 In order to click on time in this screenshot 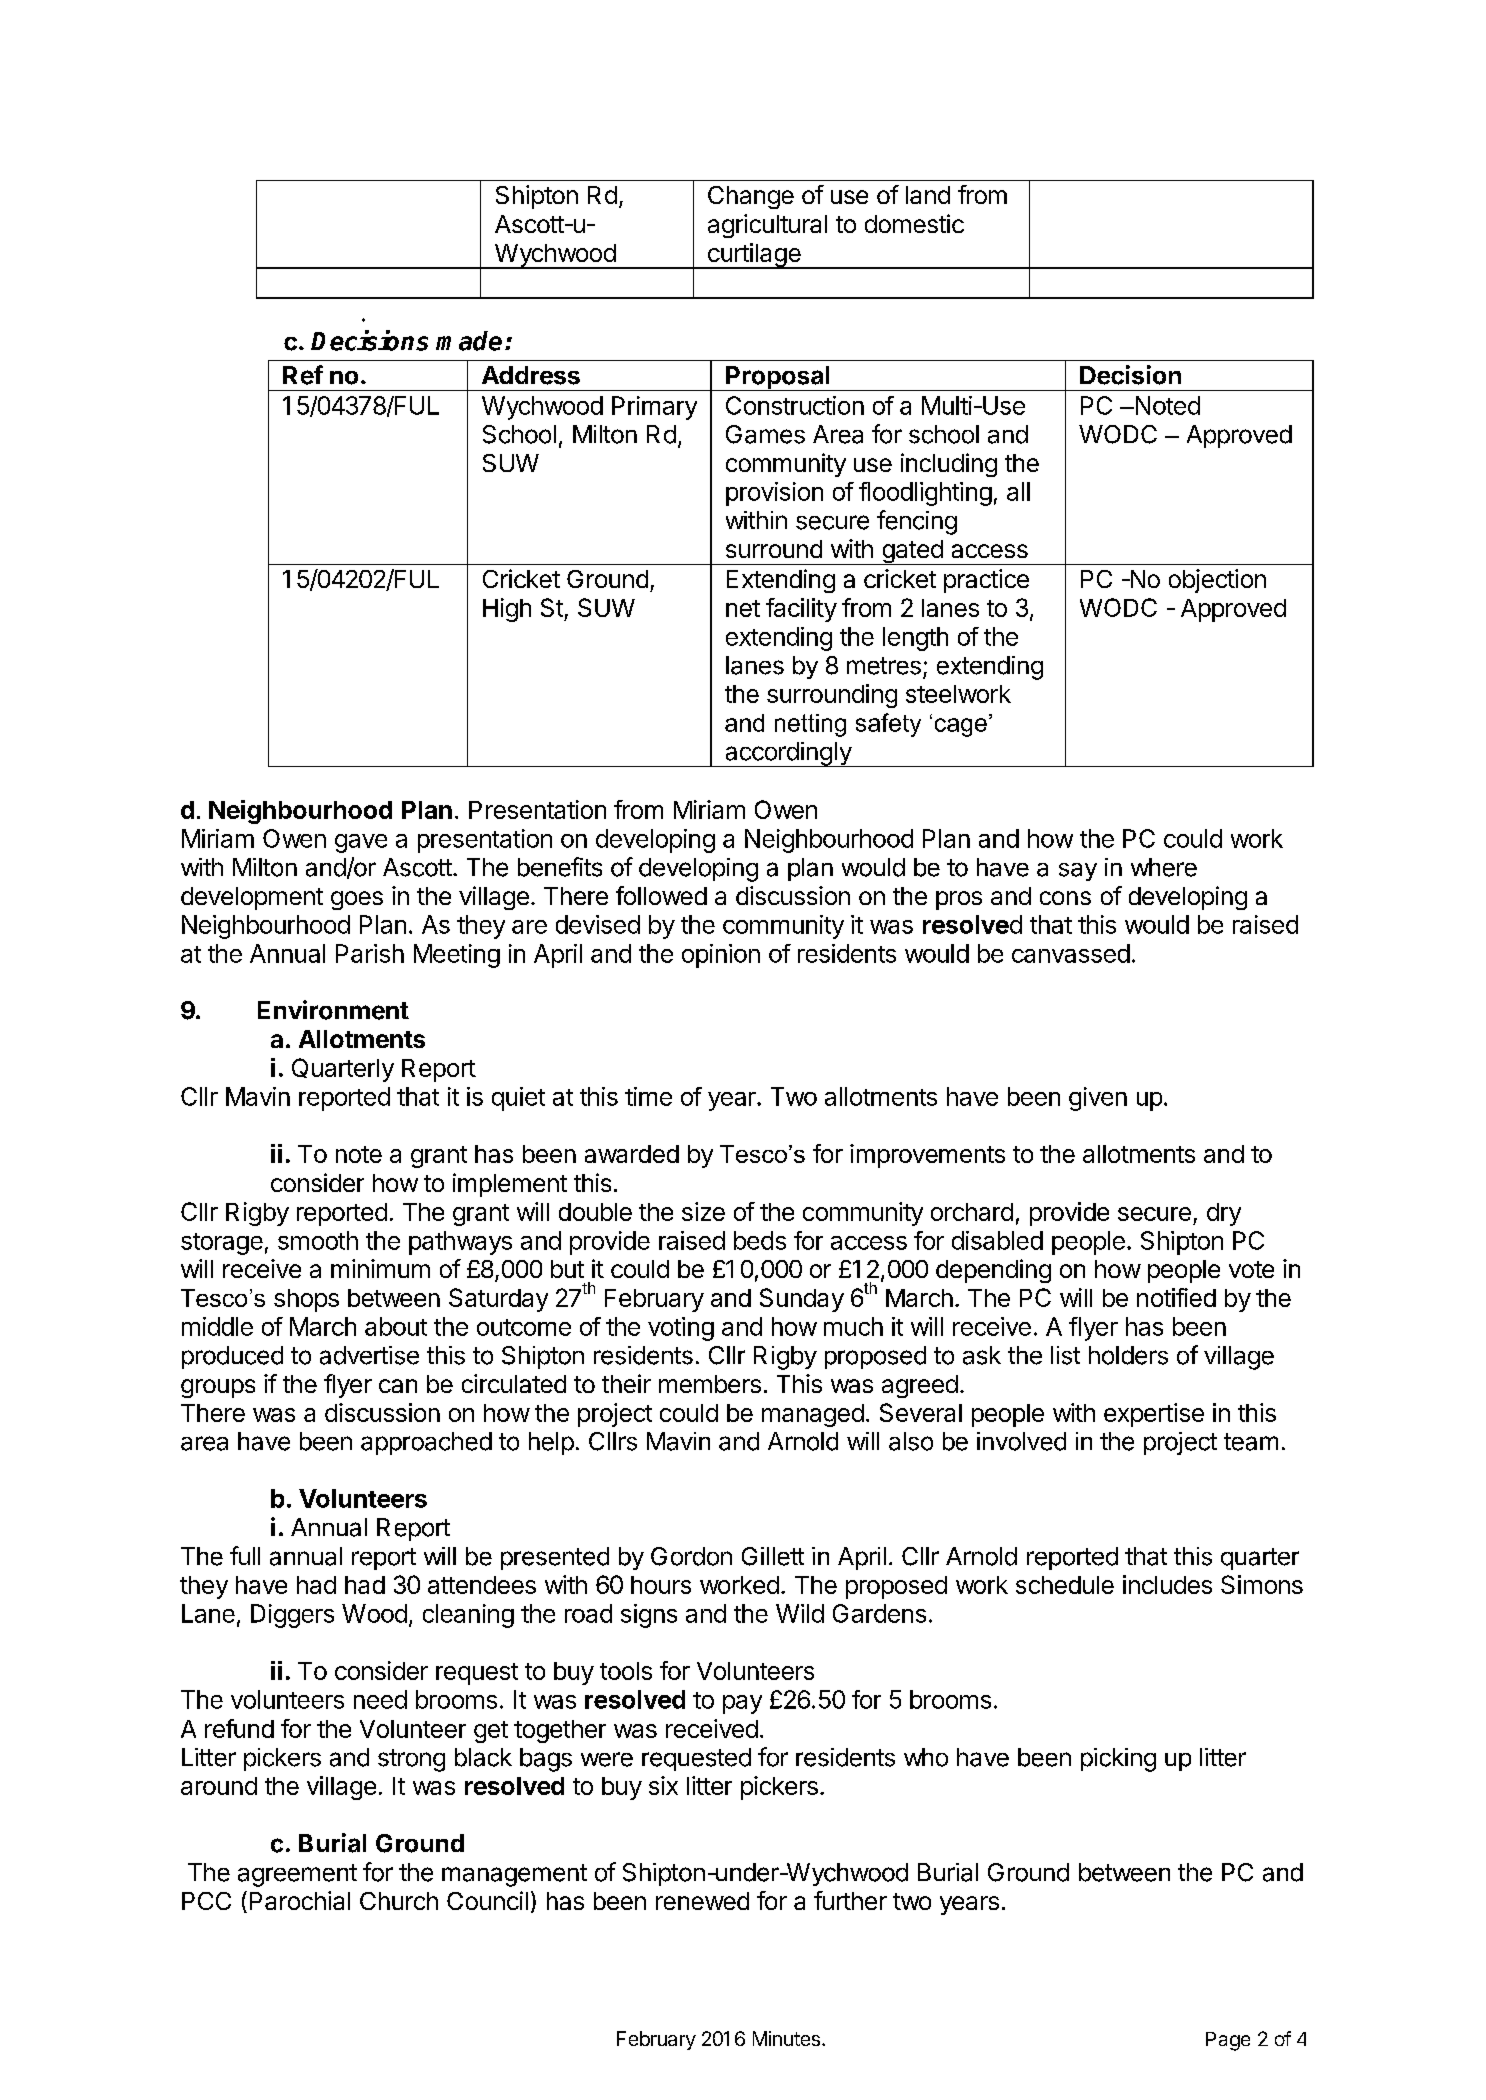, I will do `click(648, 1096)`.
